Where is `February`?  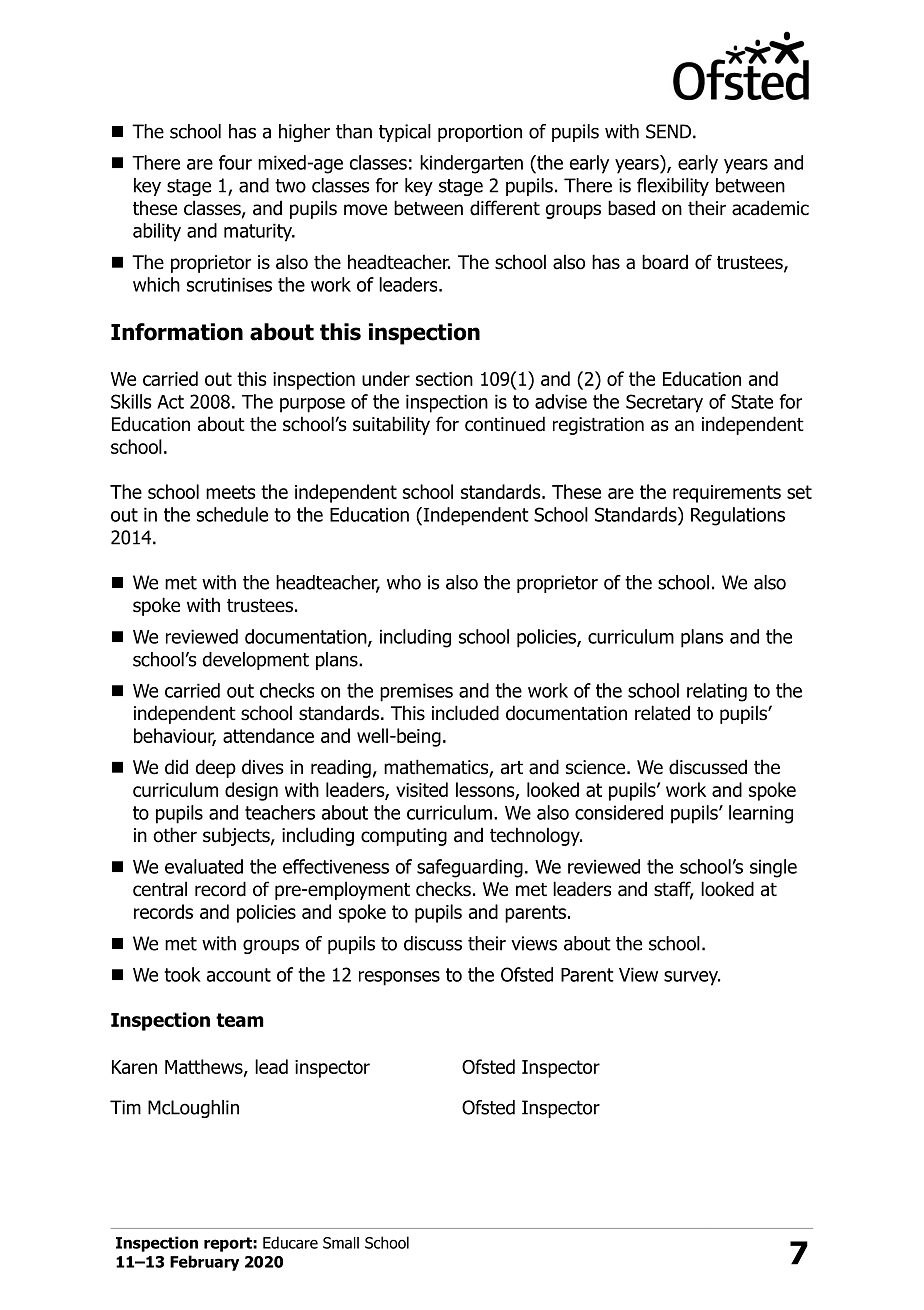
February is located at coordinates (204, 1263).
